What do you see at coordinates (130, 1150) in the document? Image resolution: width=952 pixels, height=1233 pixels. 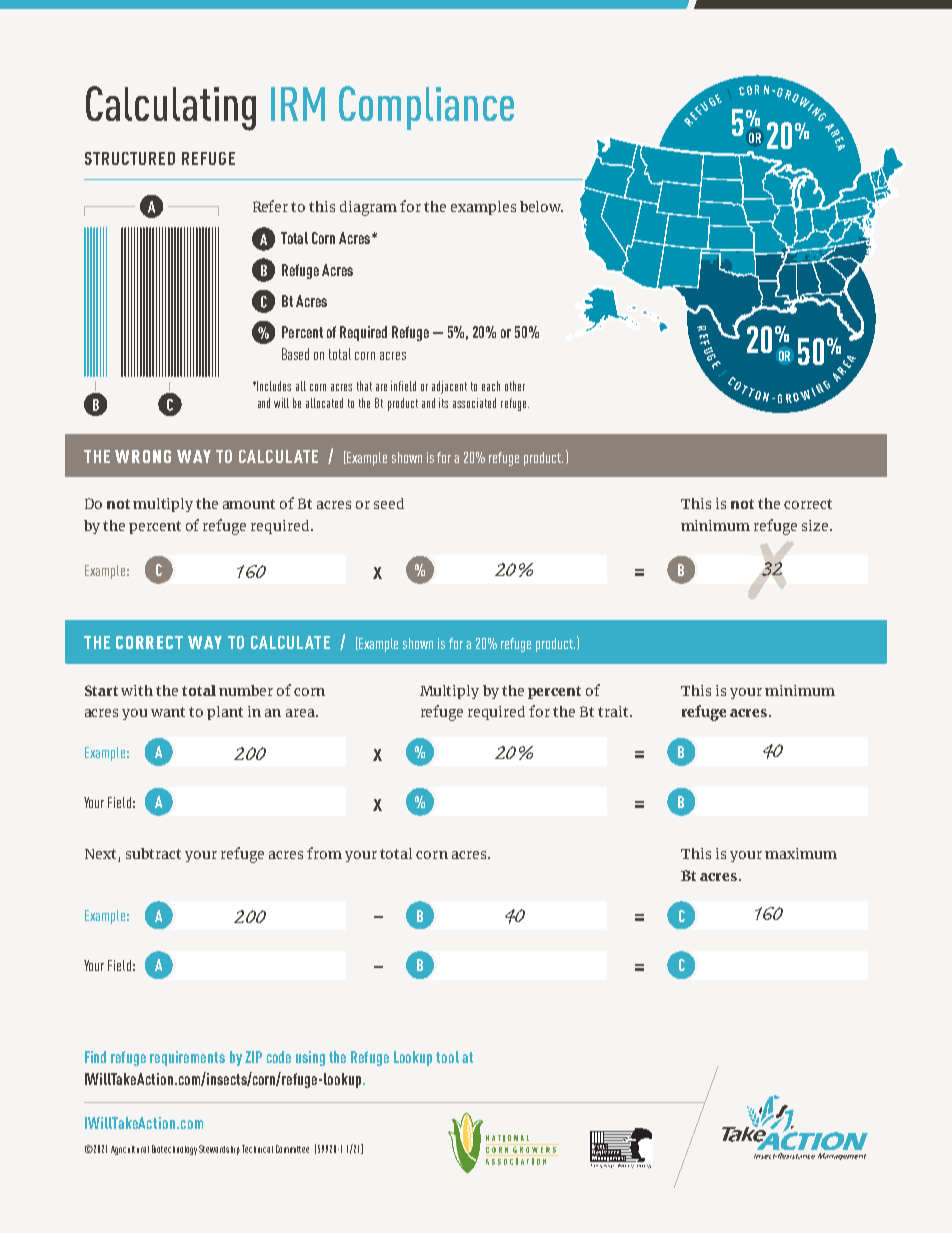 I see `Agricultural` at bounding box center [130, 1150].
